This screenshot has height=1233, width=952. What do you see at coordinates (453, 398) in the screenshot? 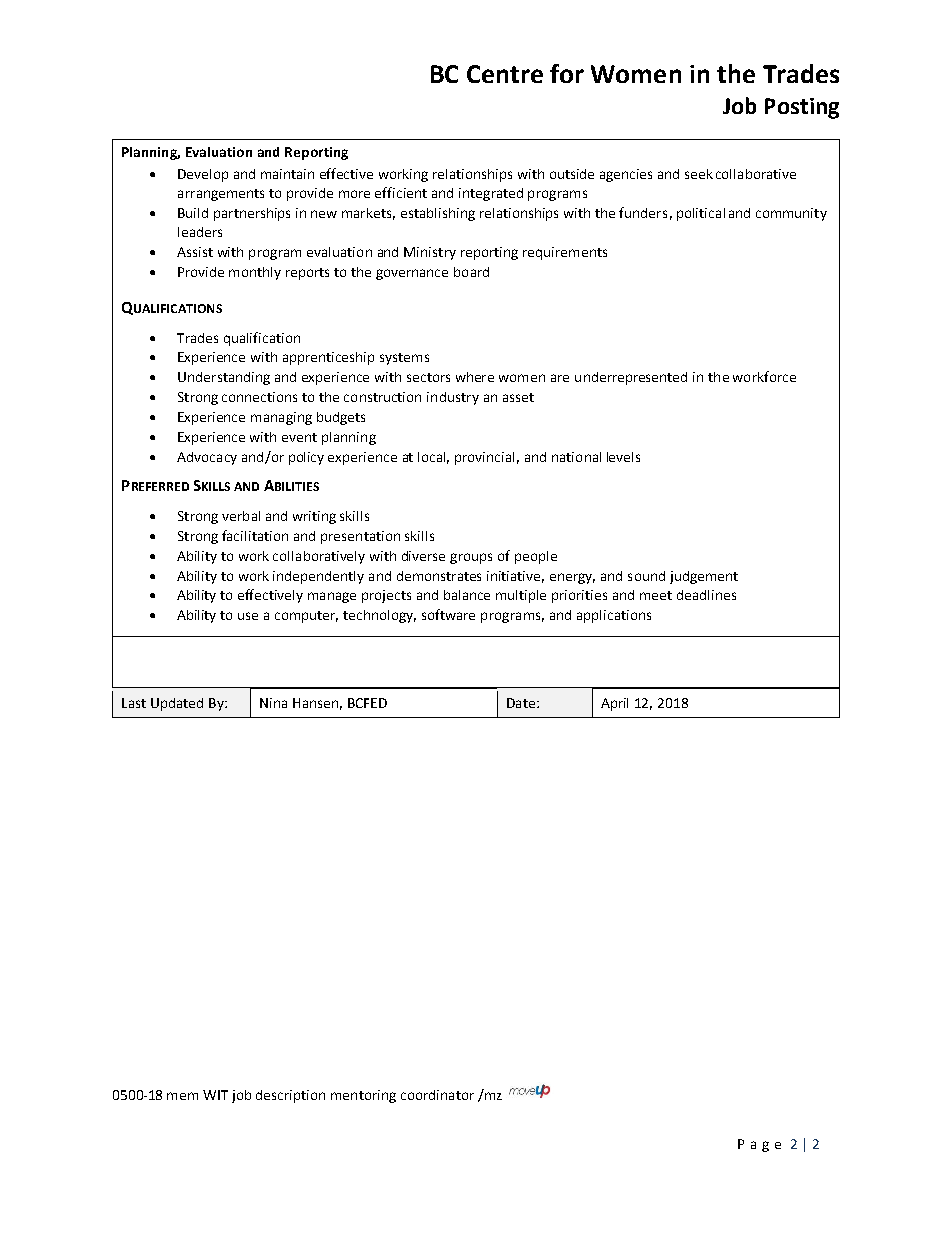
I see `industry` at bounding box center [453, 398].
